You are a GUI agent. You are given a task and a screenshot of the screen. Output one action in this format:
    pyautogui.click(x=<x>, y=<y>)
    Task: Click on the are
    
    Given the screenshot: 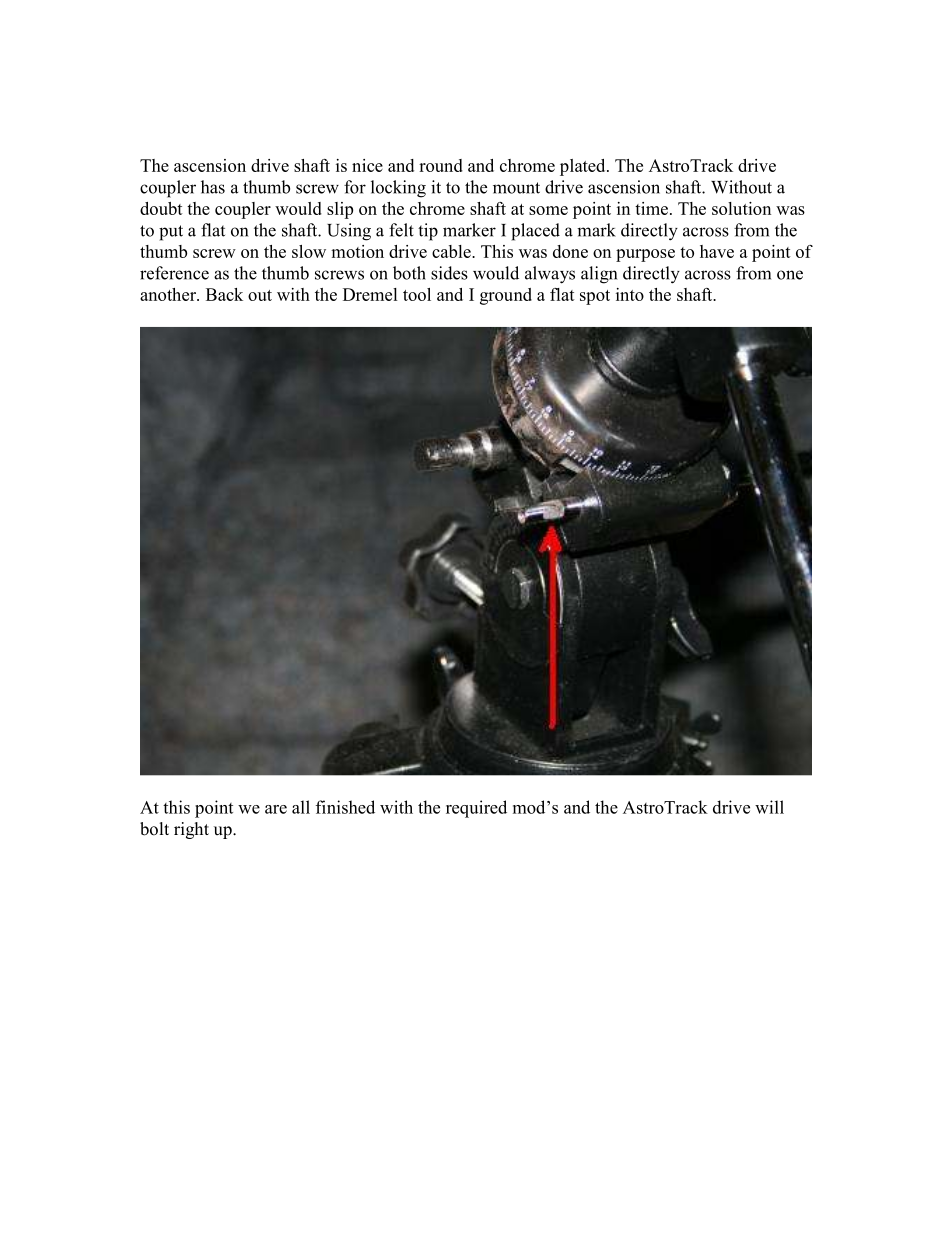 What is the action you would take?
    pyautogui.click(x=276, y=809)
